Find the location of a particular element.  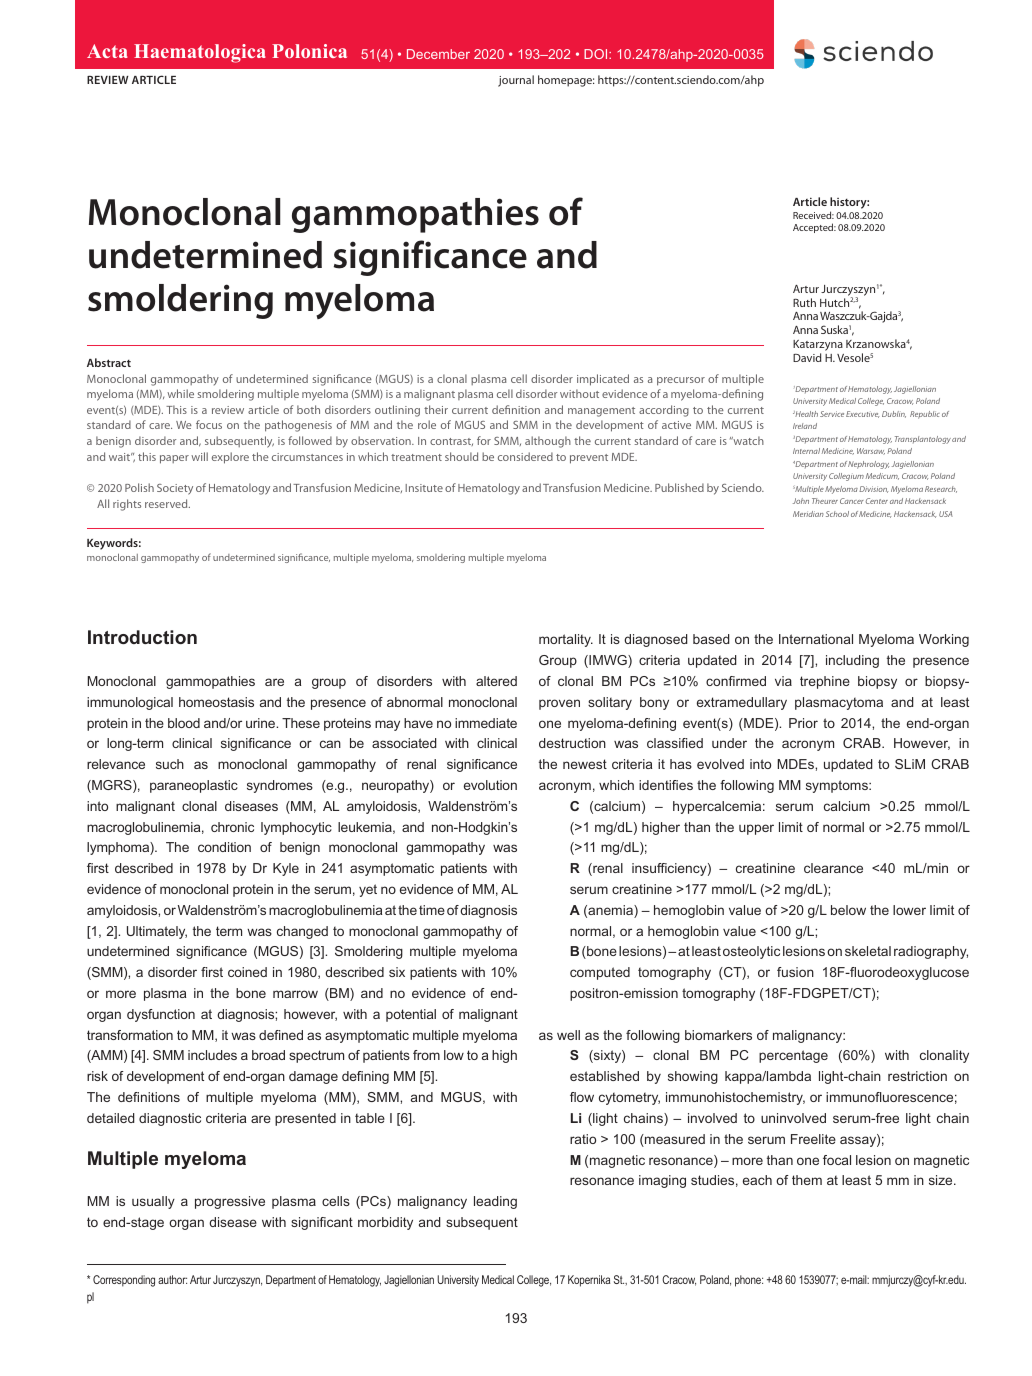

will is located at coordinates (199, 456).
